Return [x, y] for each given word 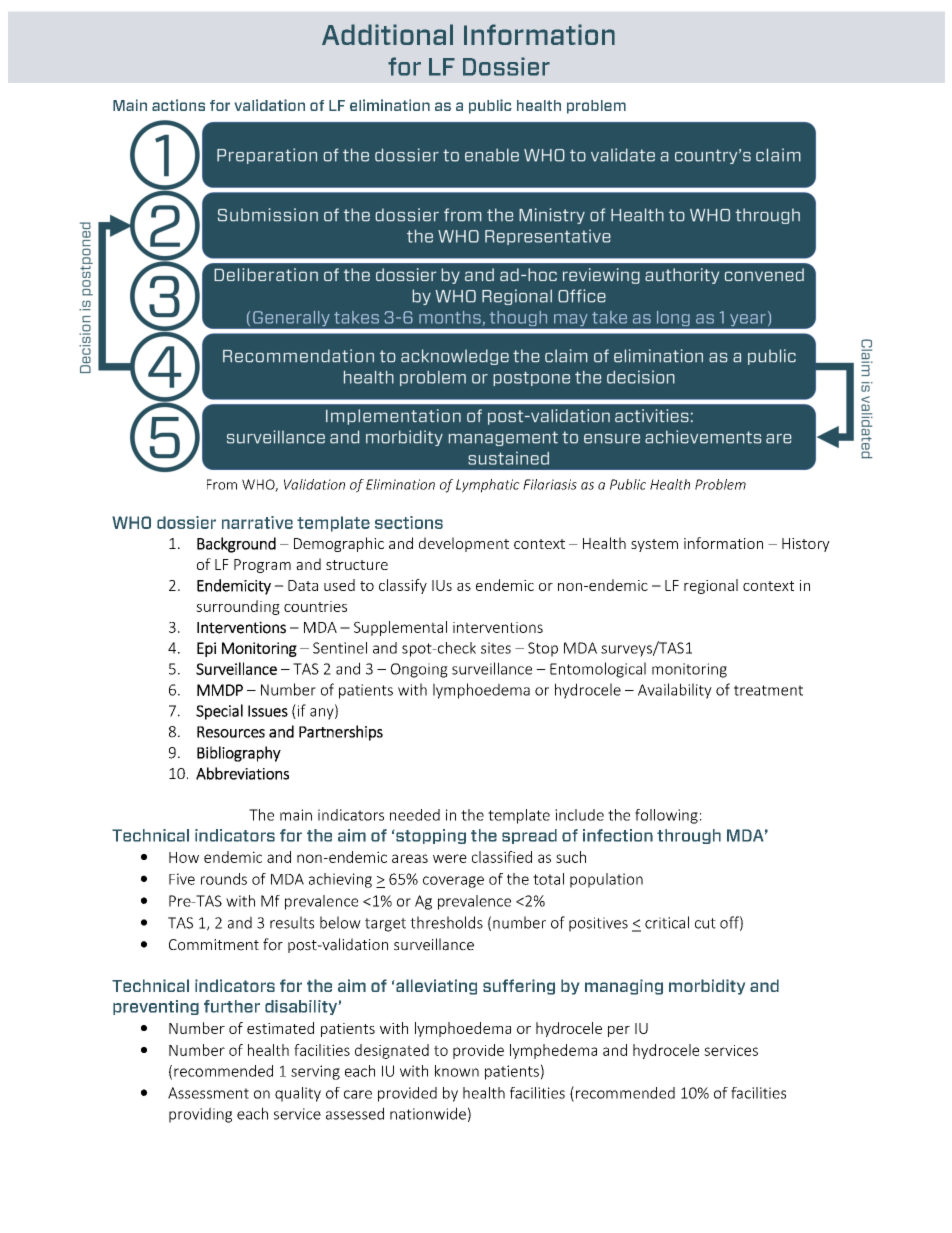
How [184, 857]
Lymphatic [488, 486]
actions [178, 105]
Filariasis [550, 484]
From [222, 484]
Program [262, 566]
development [464, 544]
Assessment [208, 1093]
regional [711, 586]
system [654, 545]
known [457, 1071]
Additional [387, 34]
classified [502, 857]
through [689, 836]
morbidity [707, 987]
